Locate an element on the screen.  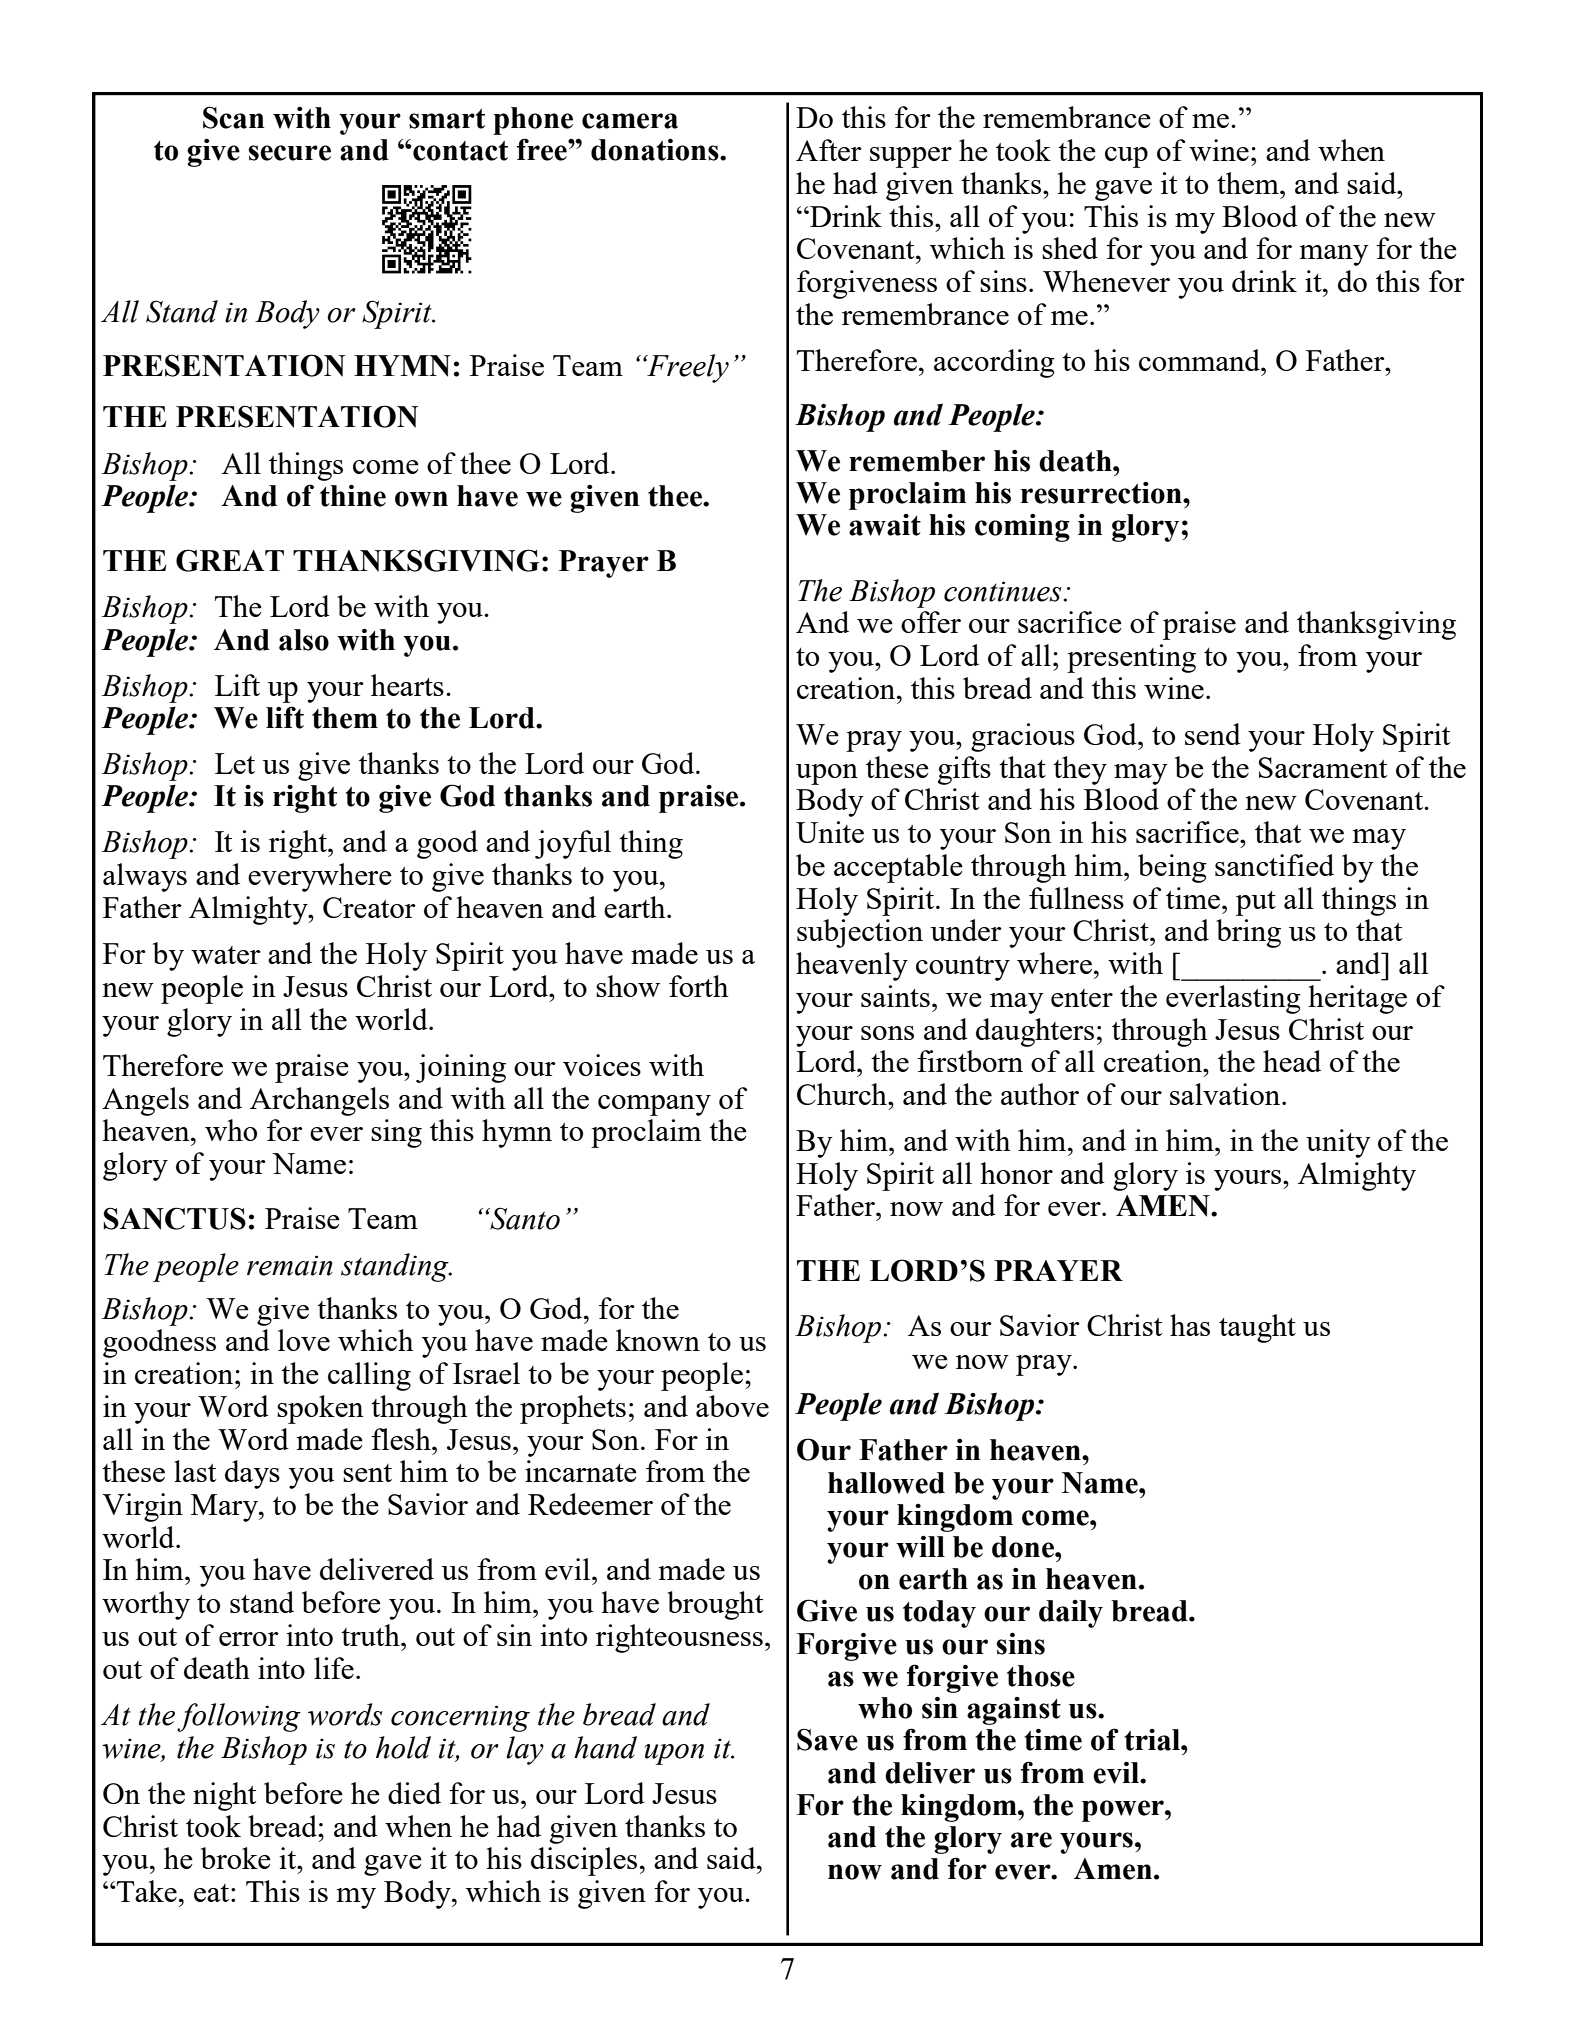
broke is located at coordinates (236, 1858).
